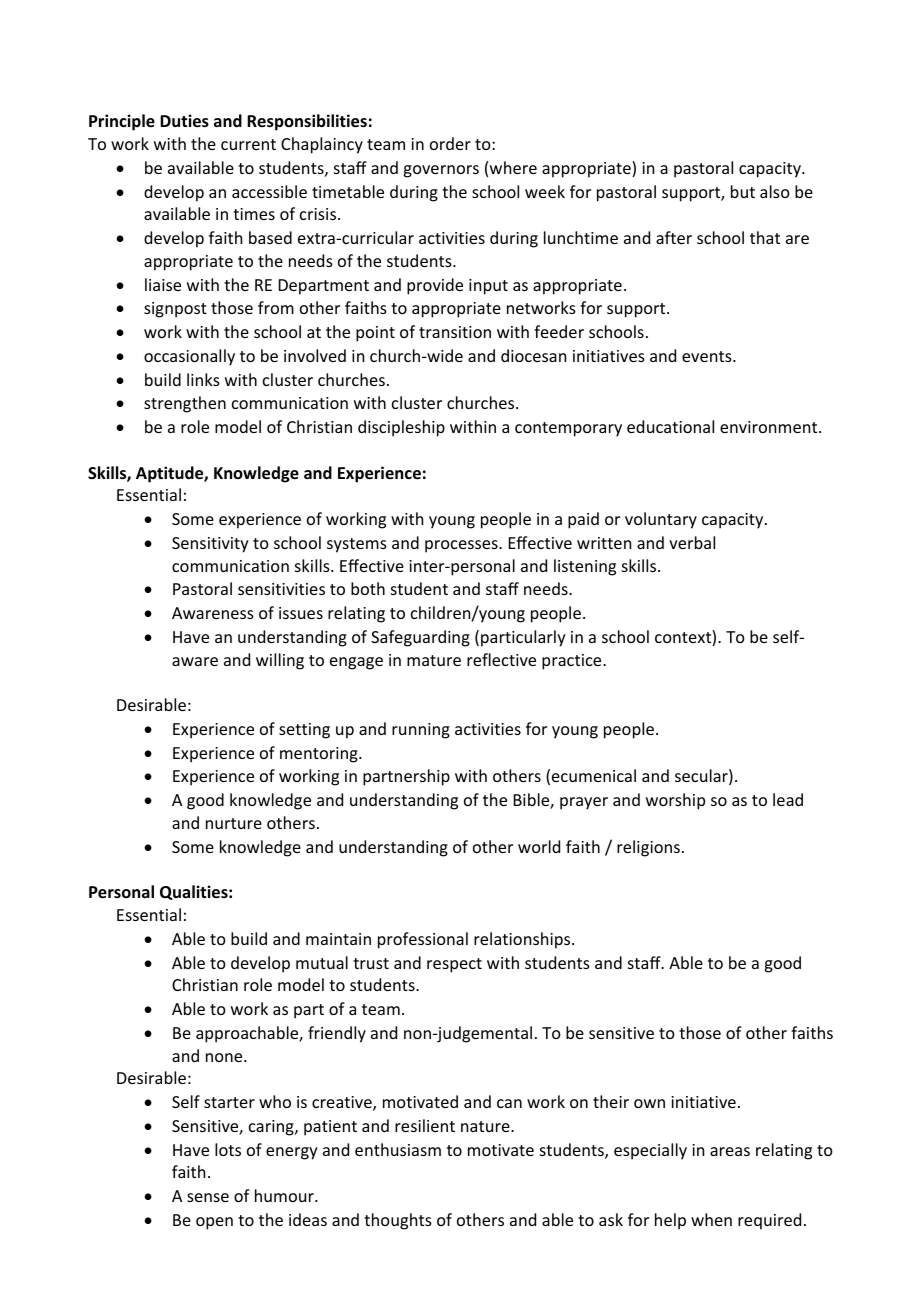  Describe the element at coordinates (539, 846) in the screenshot. I see `world` at that location.
